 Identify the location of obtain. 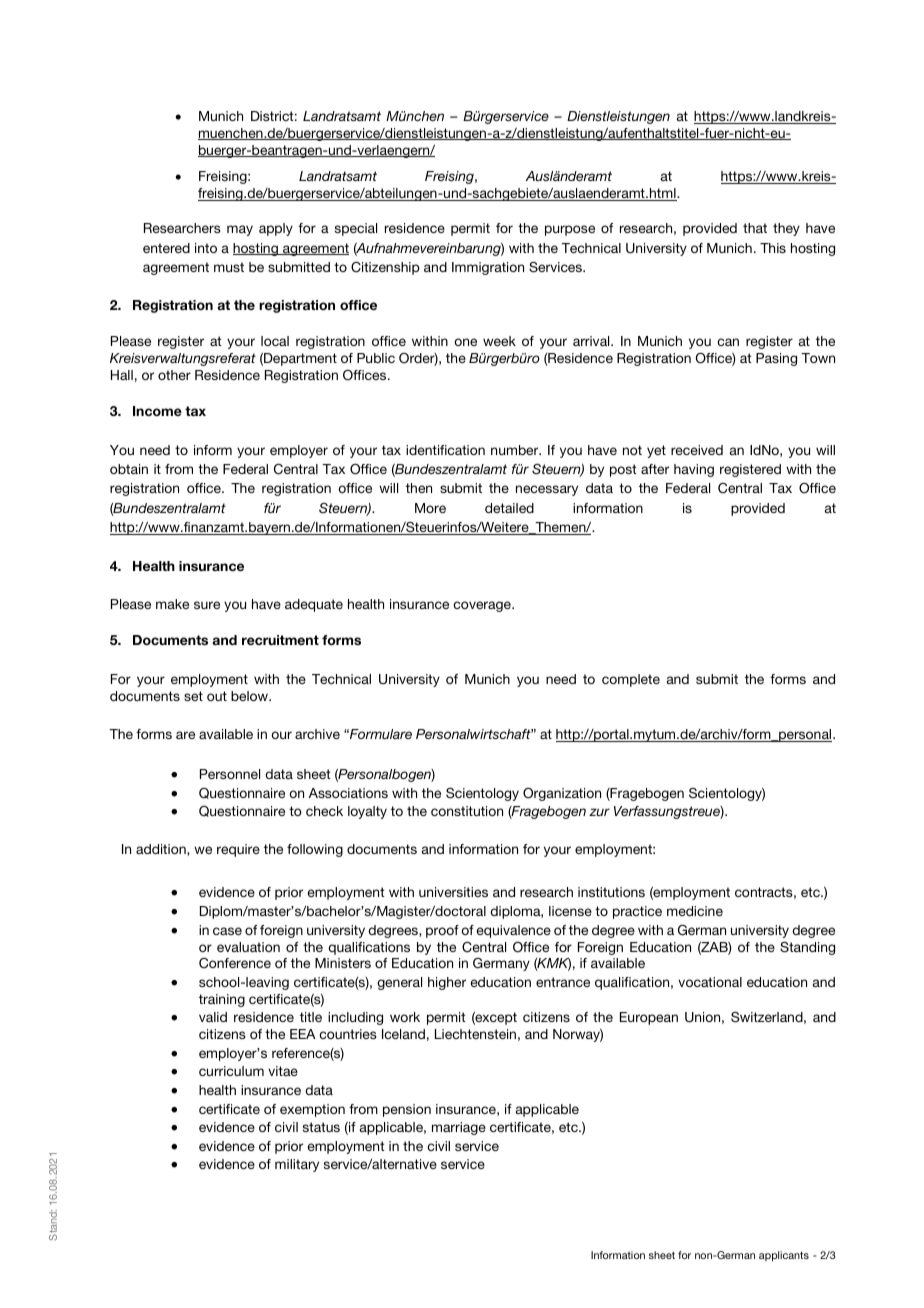
(129, 469).
